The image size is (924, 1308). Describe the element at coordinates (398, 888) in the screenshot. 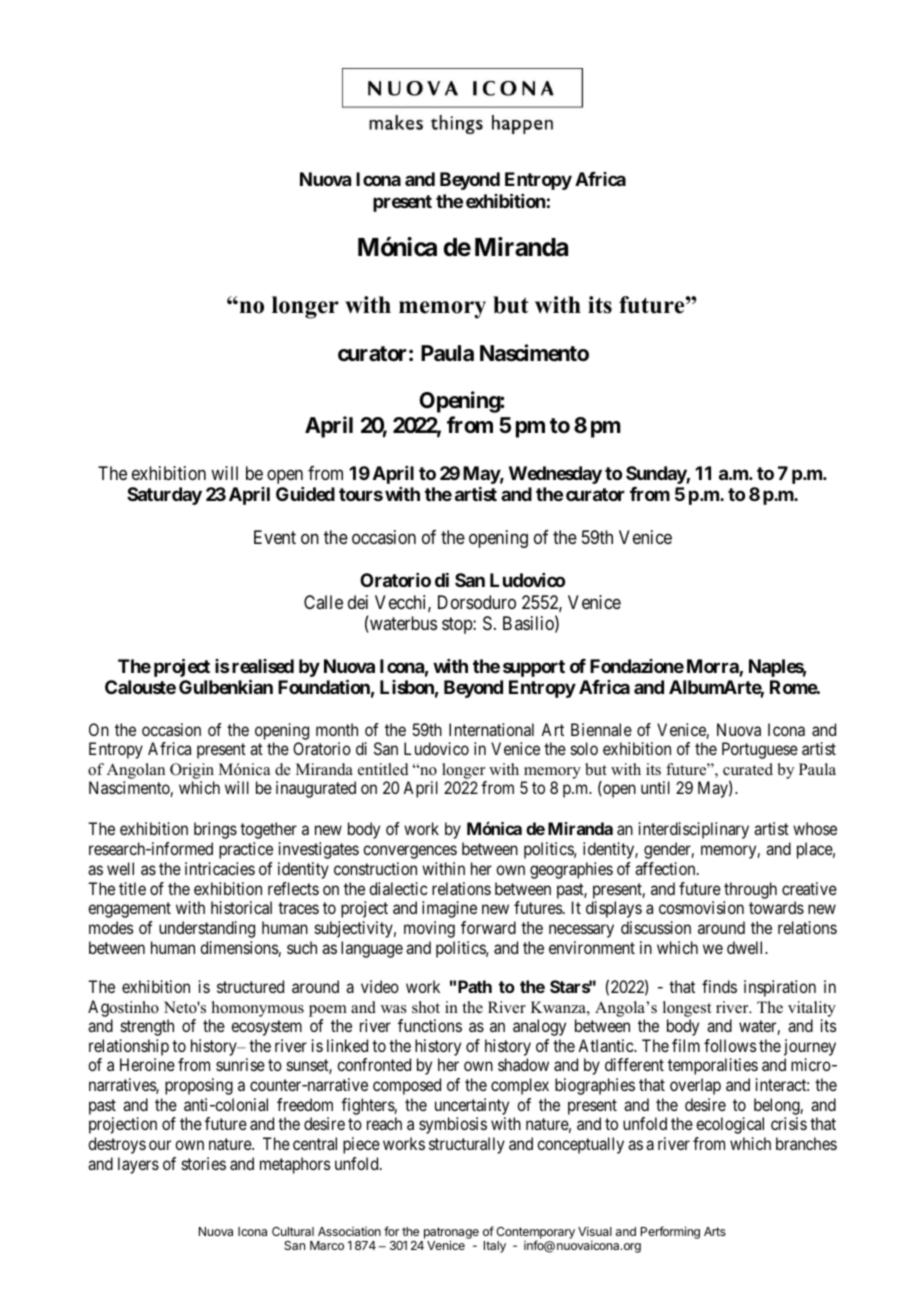

I see `dialectic` at that location.
